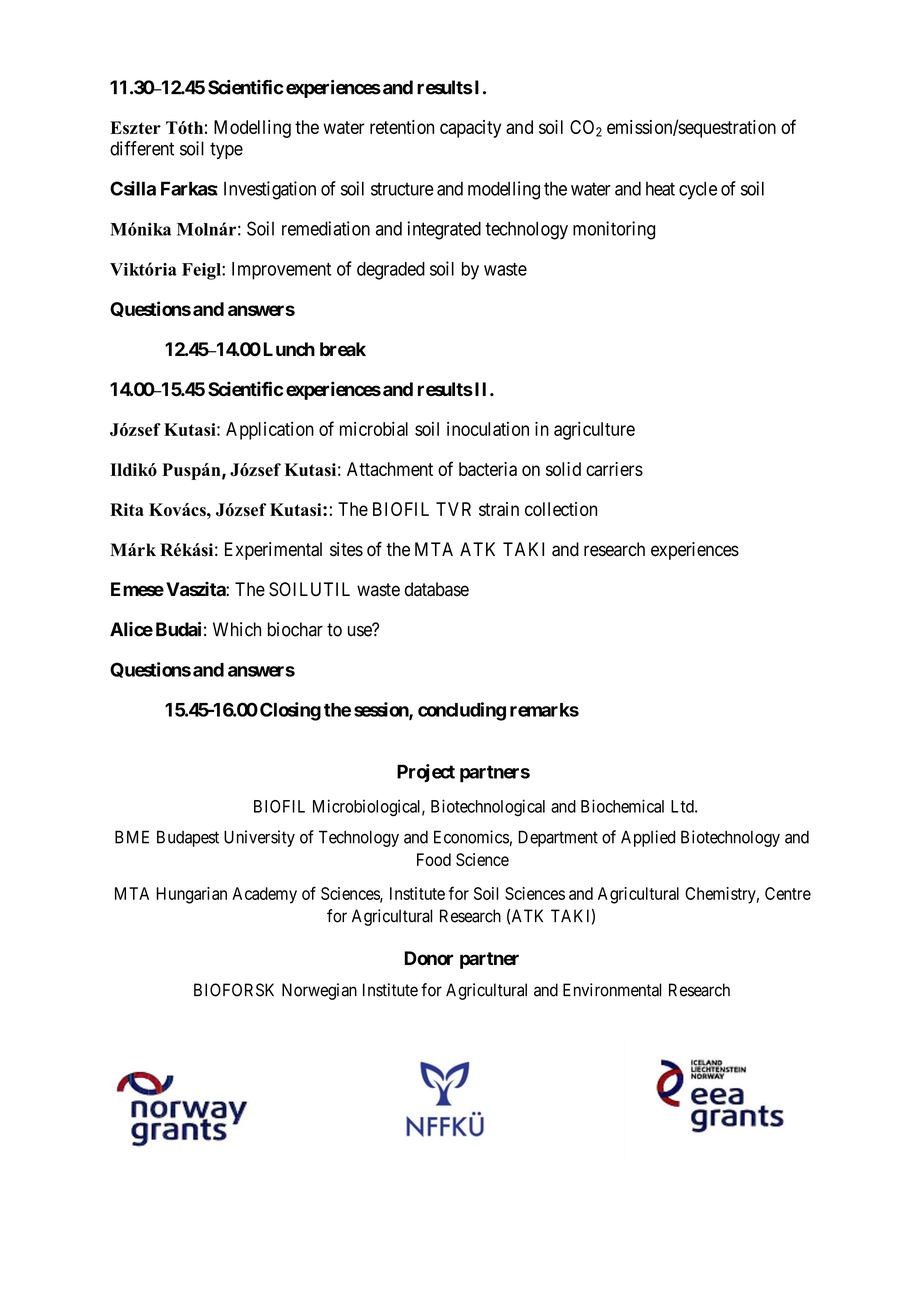 This screenshot has width=924, height=1307. What do you see at coordinates (698, 190) in the screenshot?
I see `cycle` at bounding box center [698, 190].
